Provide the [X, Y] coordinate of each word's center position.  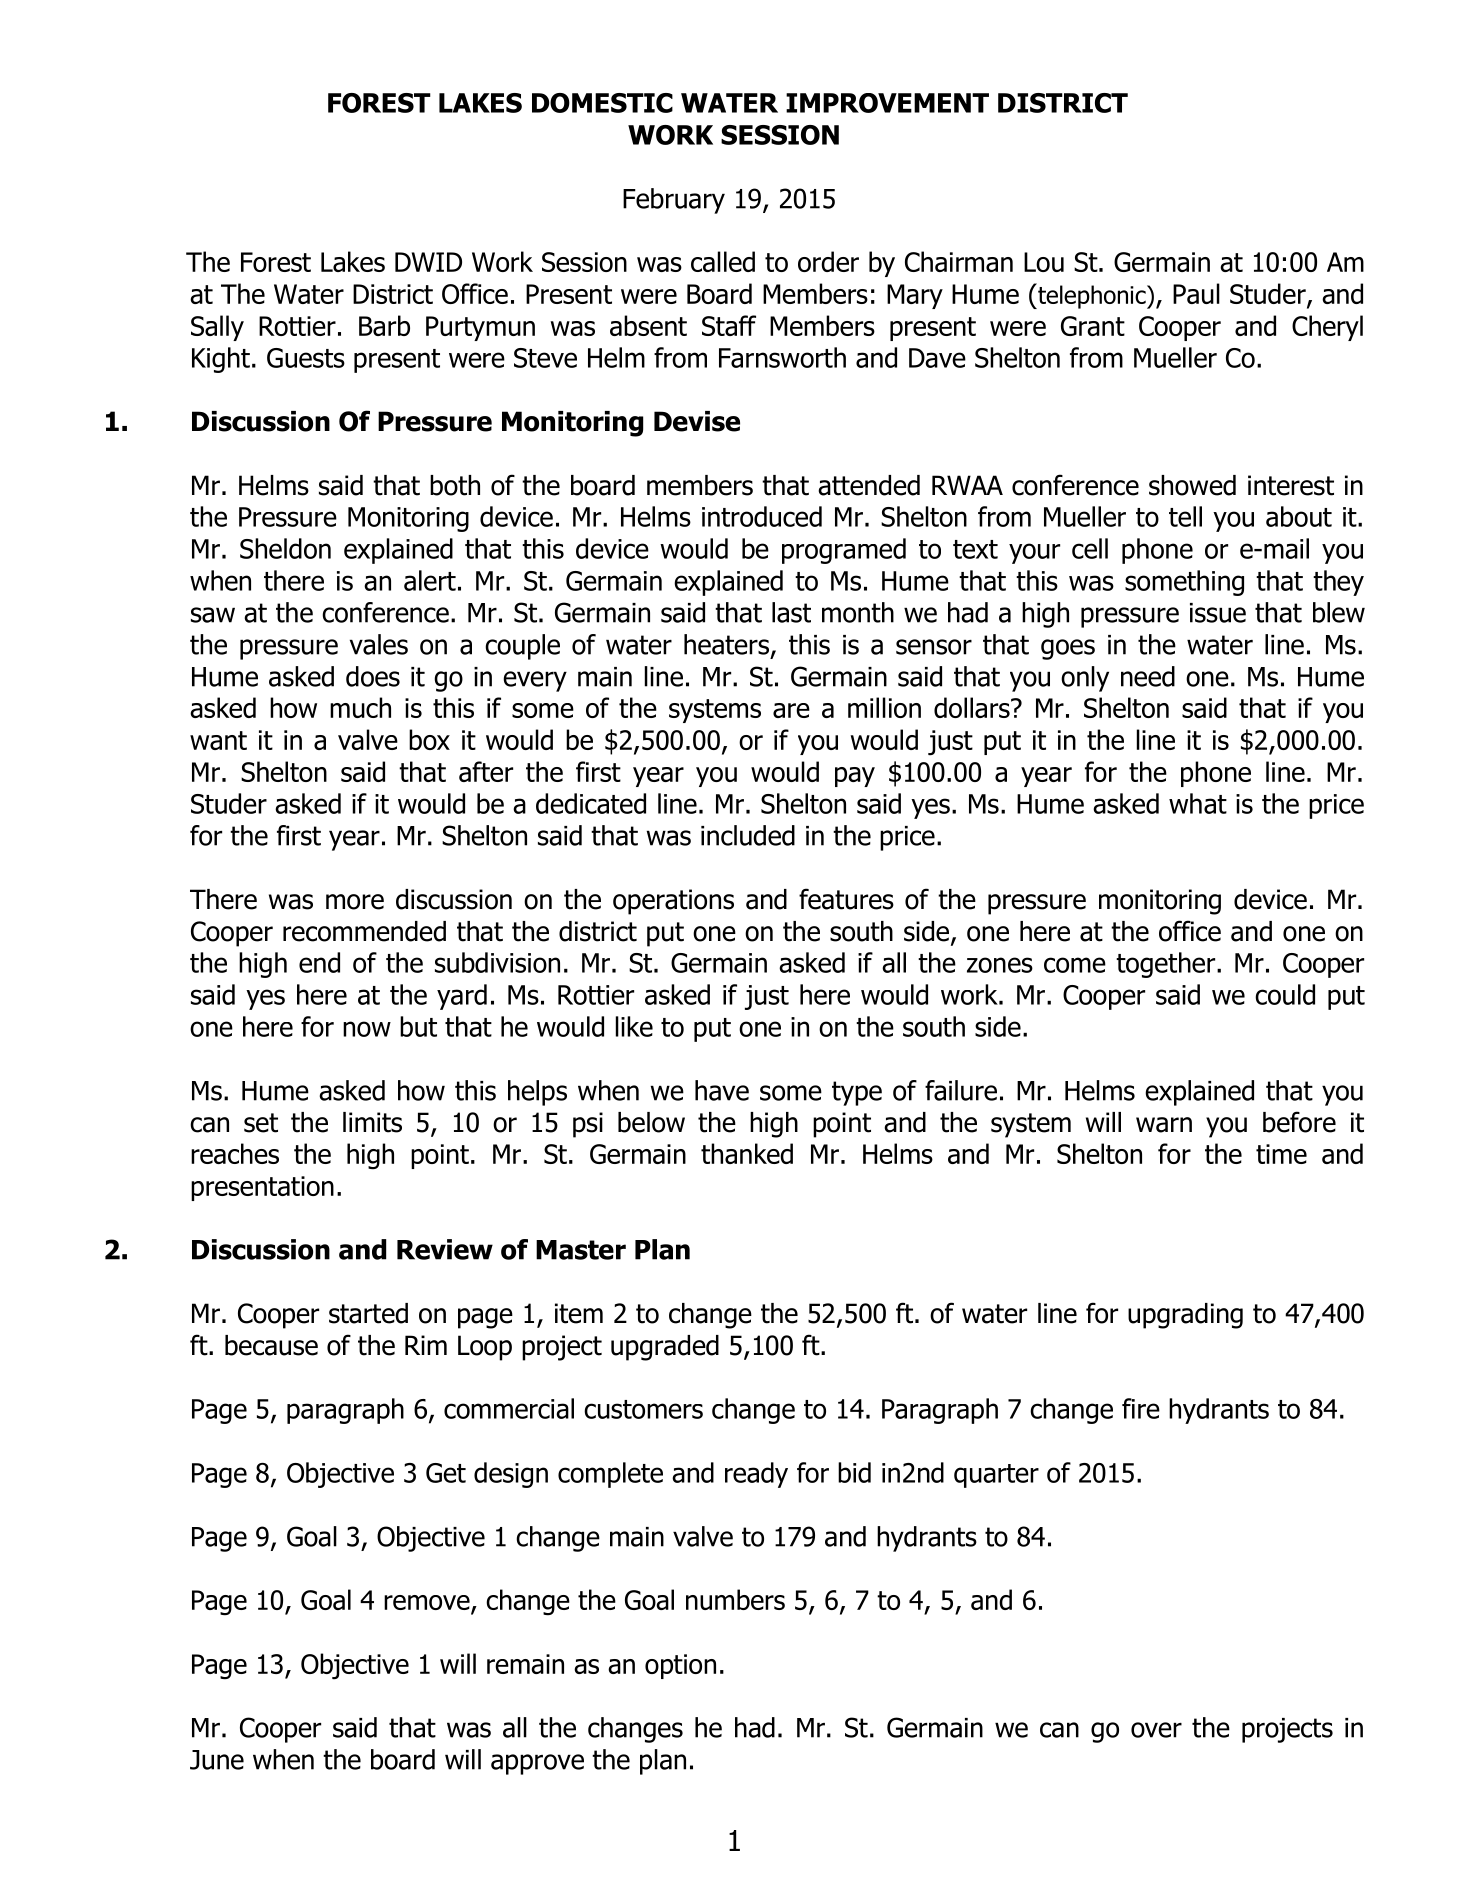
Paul [1196, 293]
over [1156, 1730]
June [217, 1760]
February [674, 201]
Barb [384, 325]
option [680, 1666]
